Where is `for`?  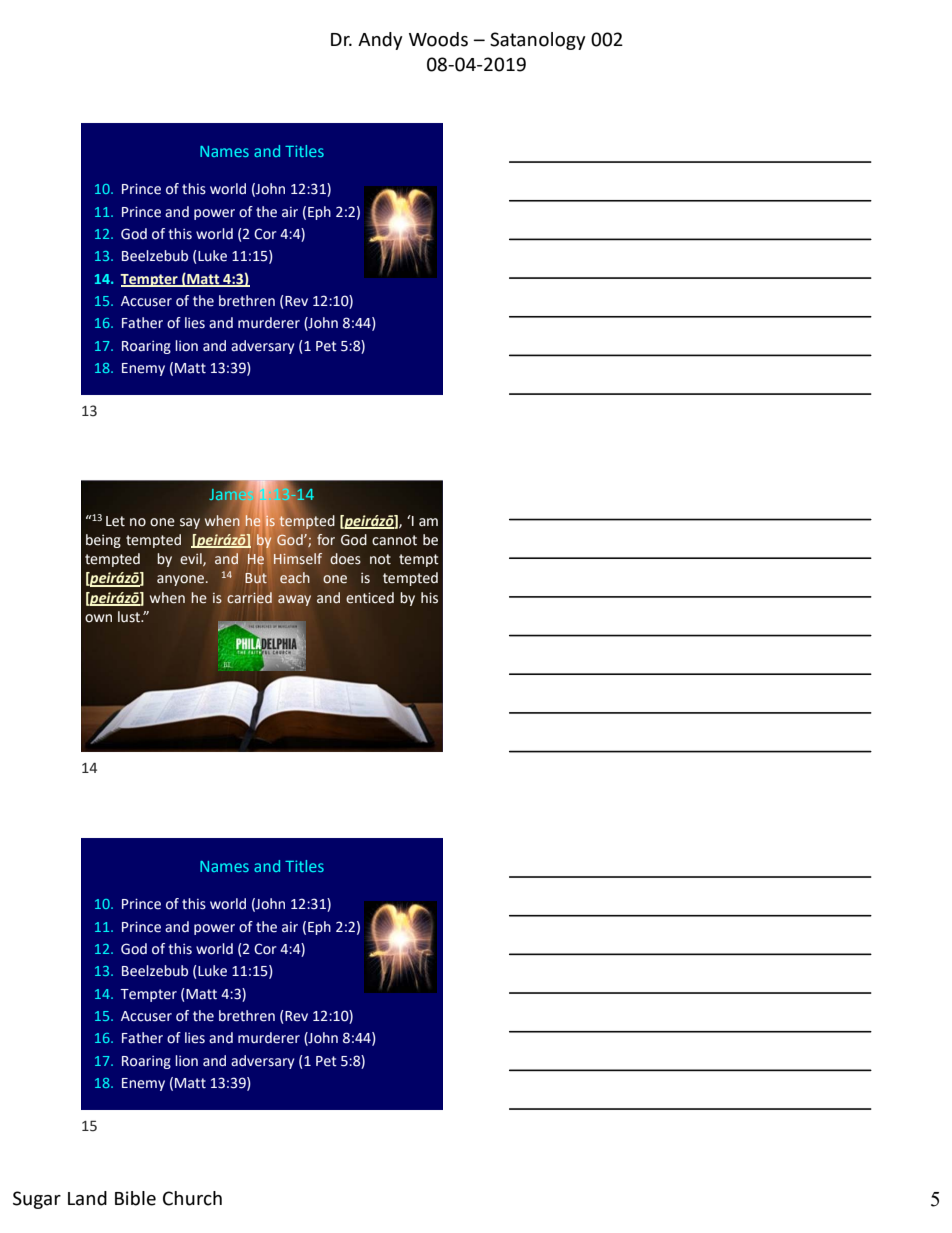 for is located at coordinates (326, 540).
